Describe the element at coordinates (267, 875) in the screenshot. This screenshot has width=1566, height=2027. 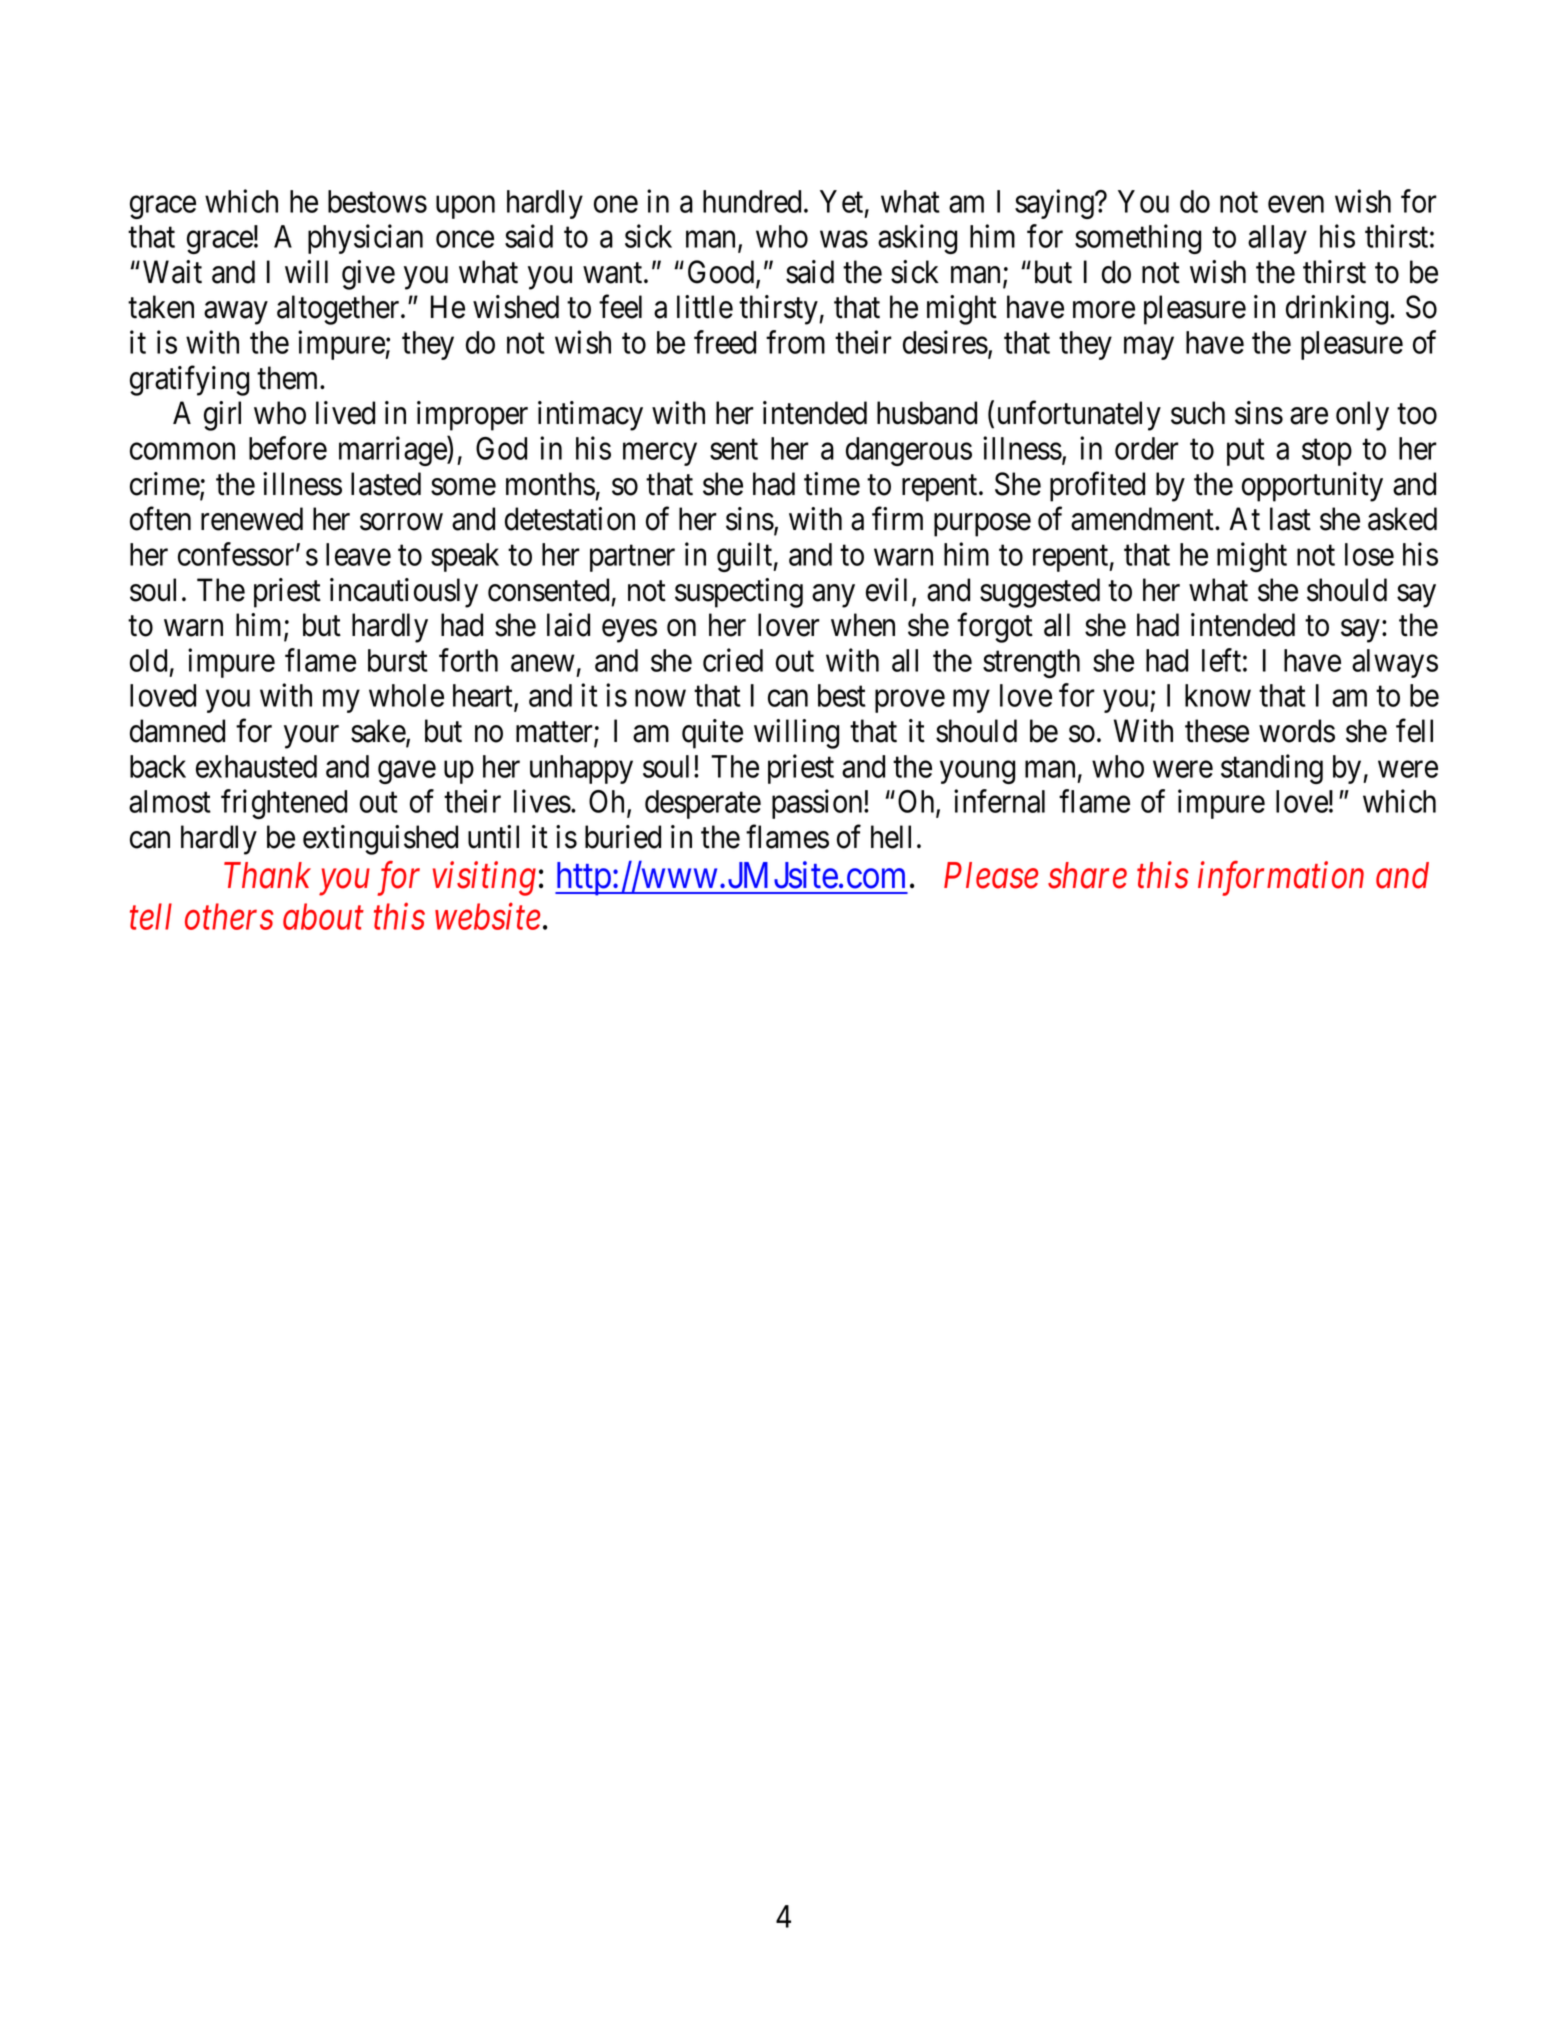
I see `Thank` at that location.
